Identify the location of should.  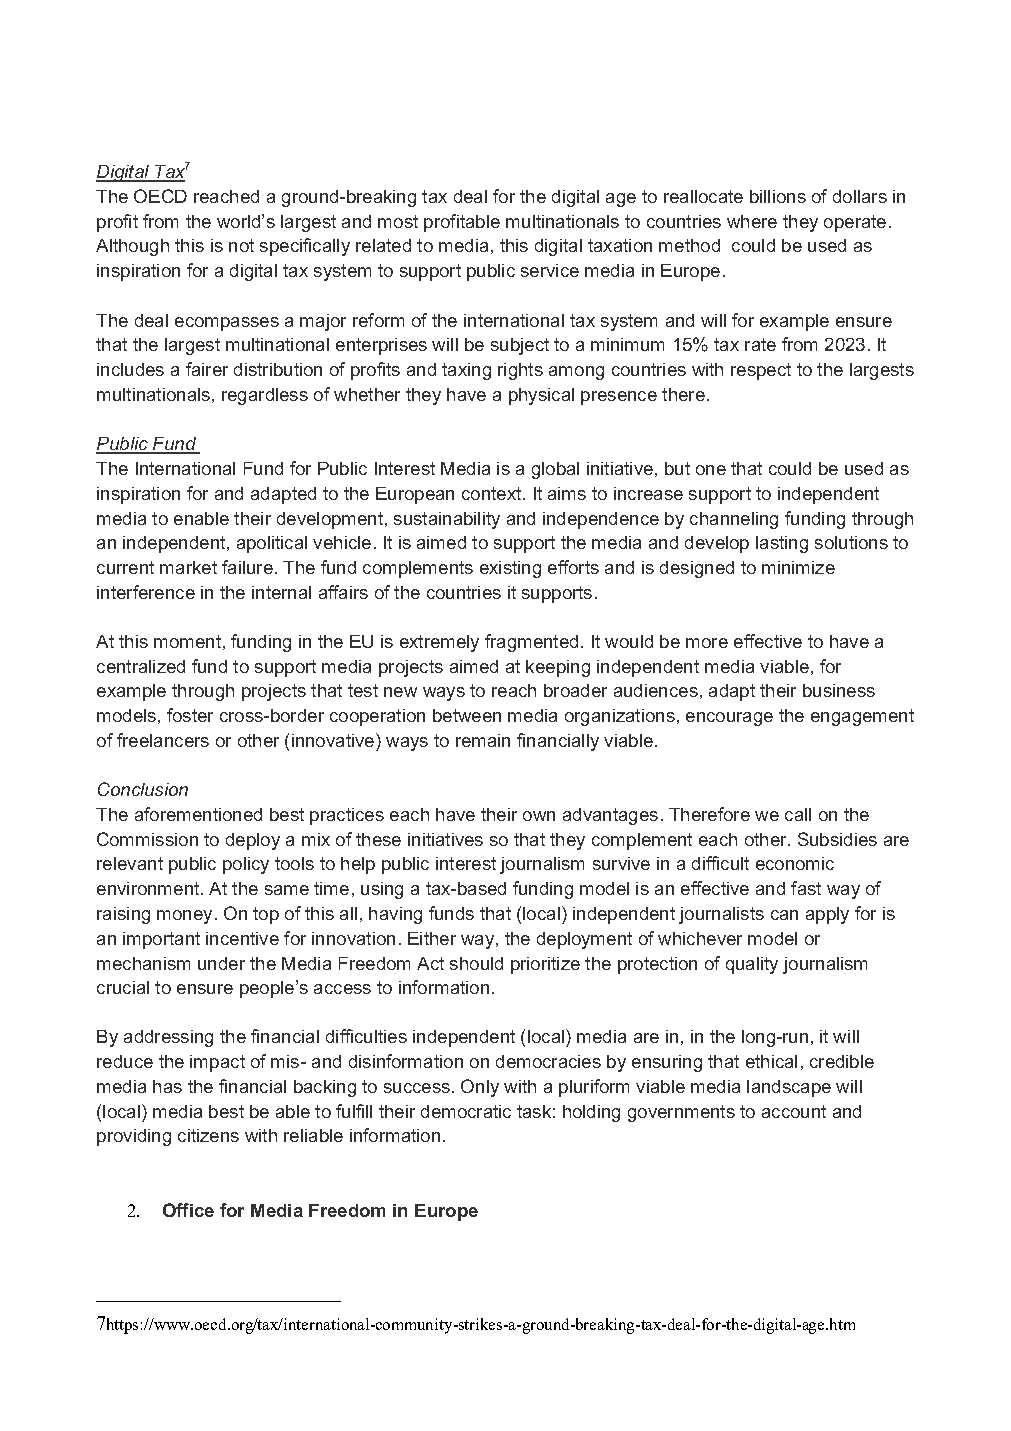
(476, 963).
